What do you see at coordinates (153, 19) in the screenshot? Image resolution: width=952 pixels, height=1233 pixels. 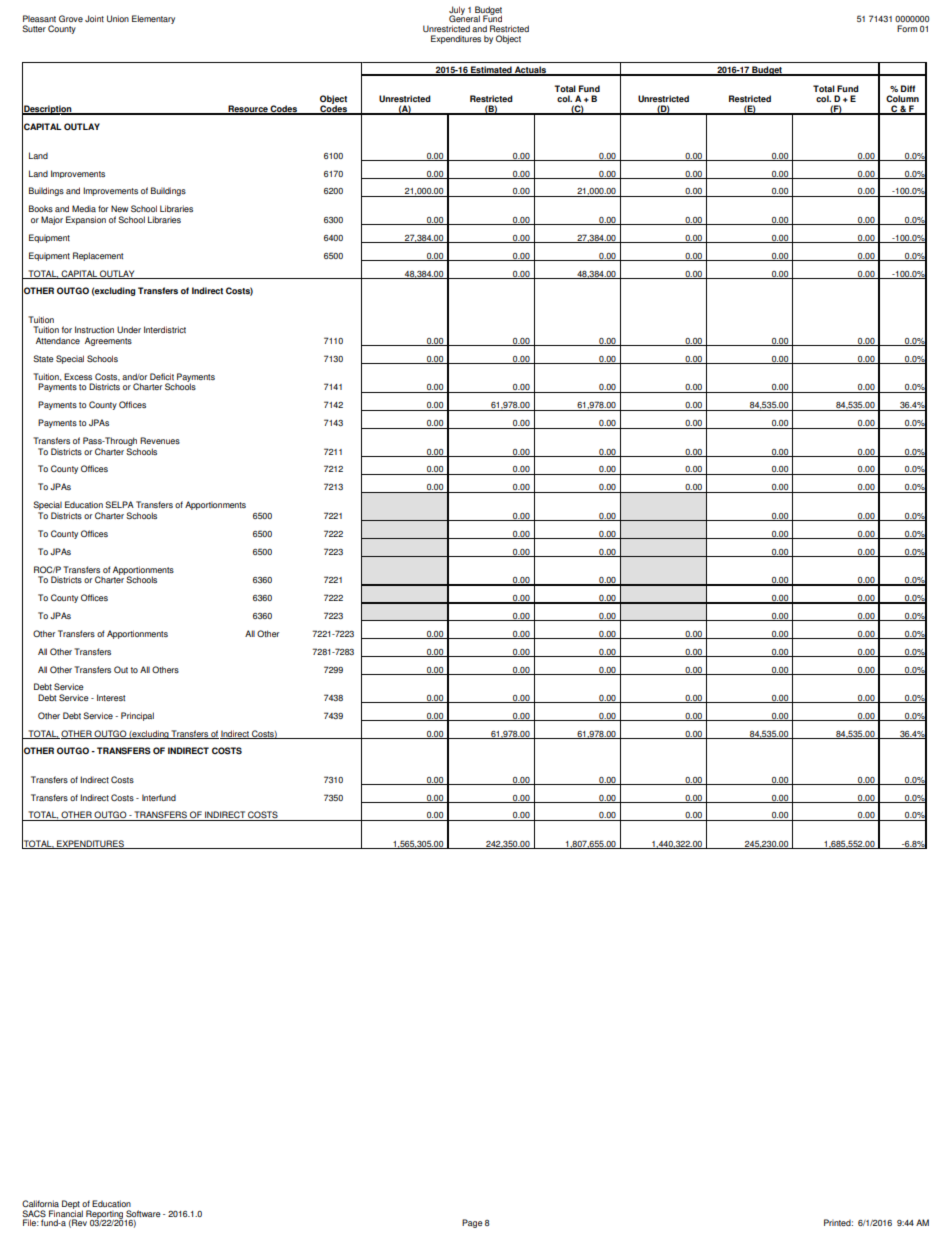 I see `Elementary` at bounding box center [153, 19].
